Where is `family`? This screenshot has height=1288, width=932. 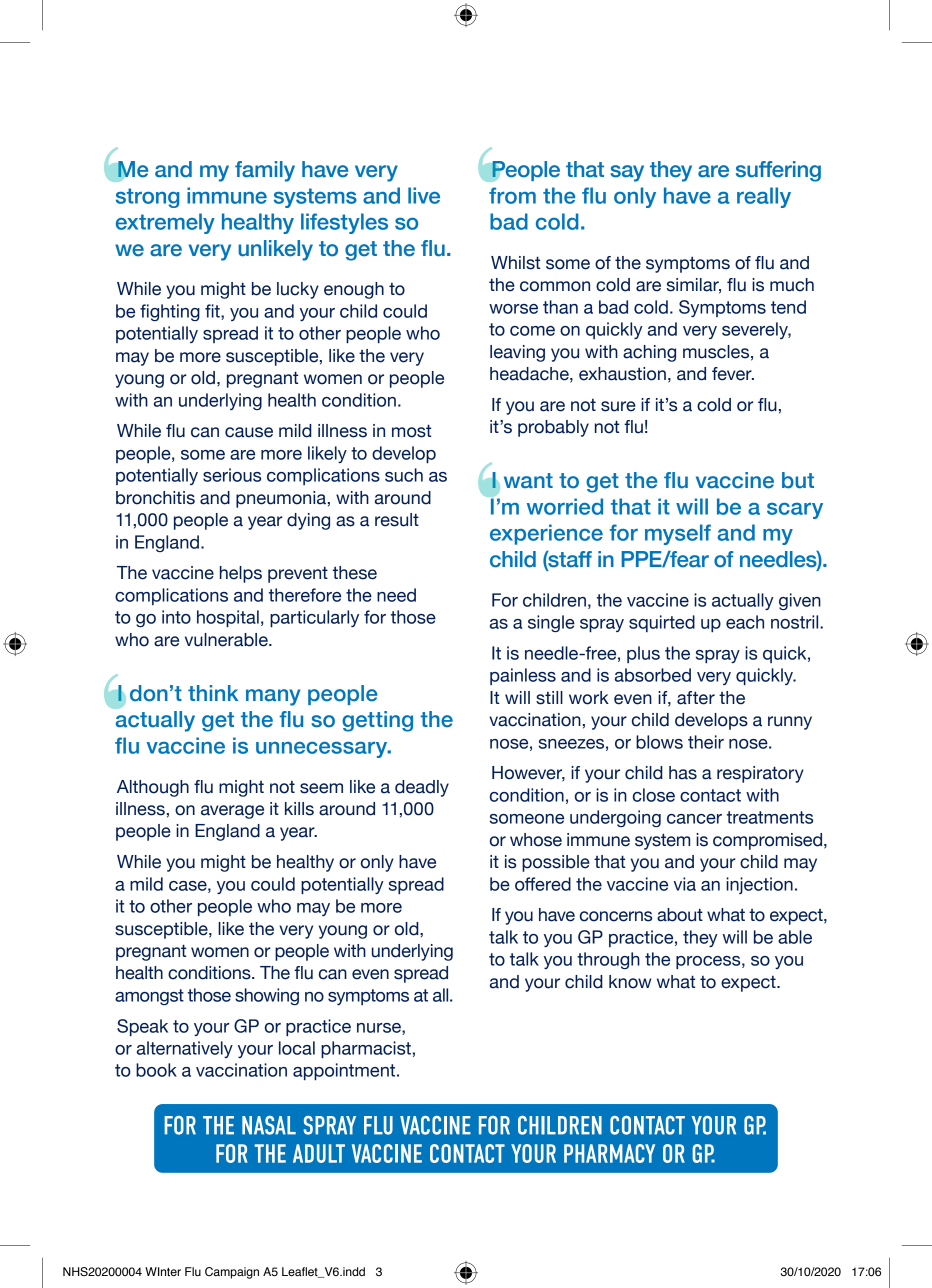
family is located at coordinates (265, 171).
